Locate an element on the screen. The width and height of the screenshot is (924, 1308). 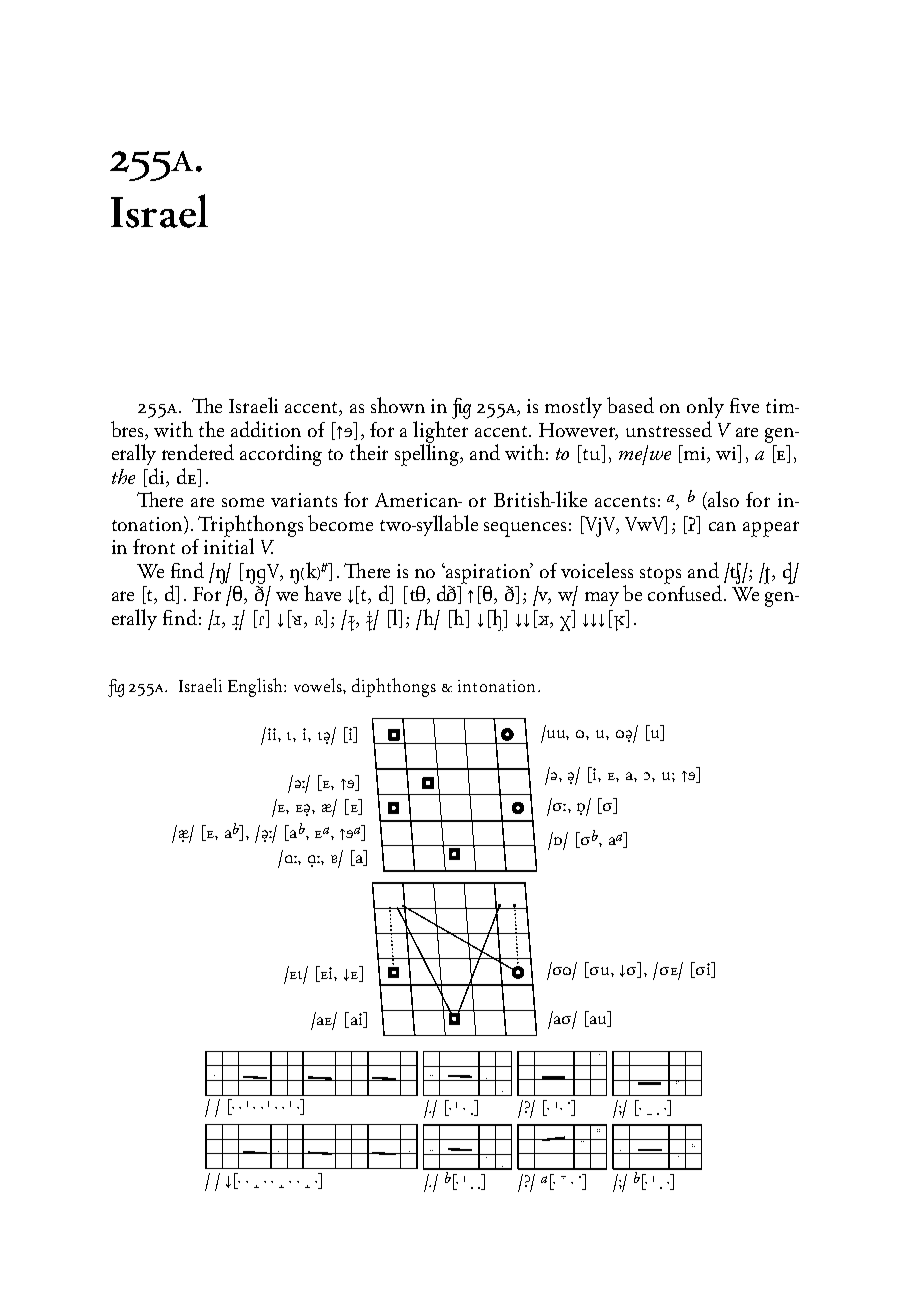
addition is located at coordinates (266, 429).
